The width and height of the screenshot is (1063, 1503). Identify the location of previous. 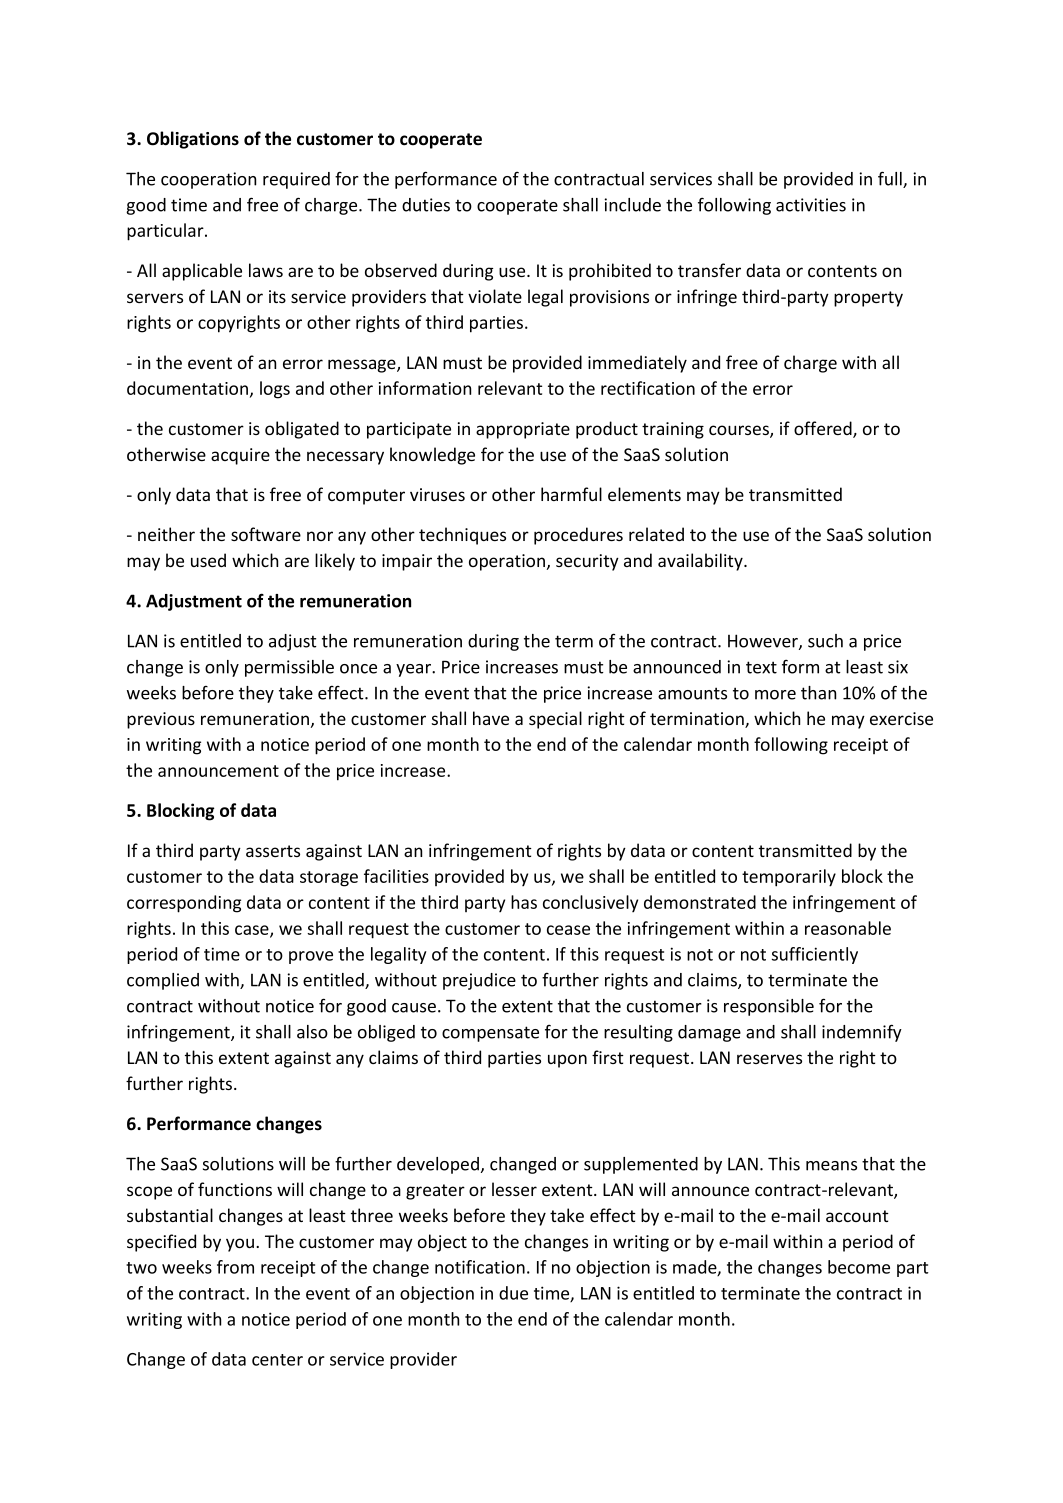
(161, 720).
